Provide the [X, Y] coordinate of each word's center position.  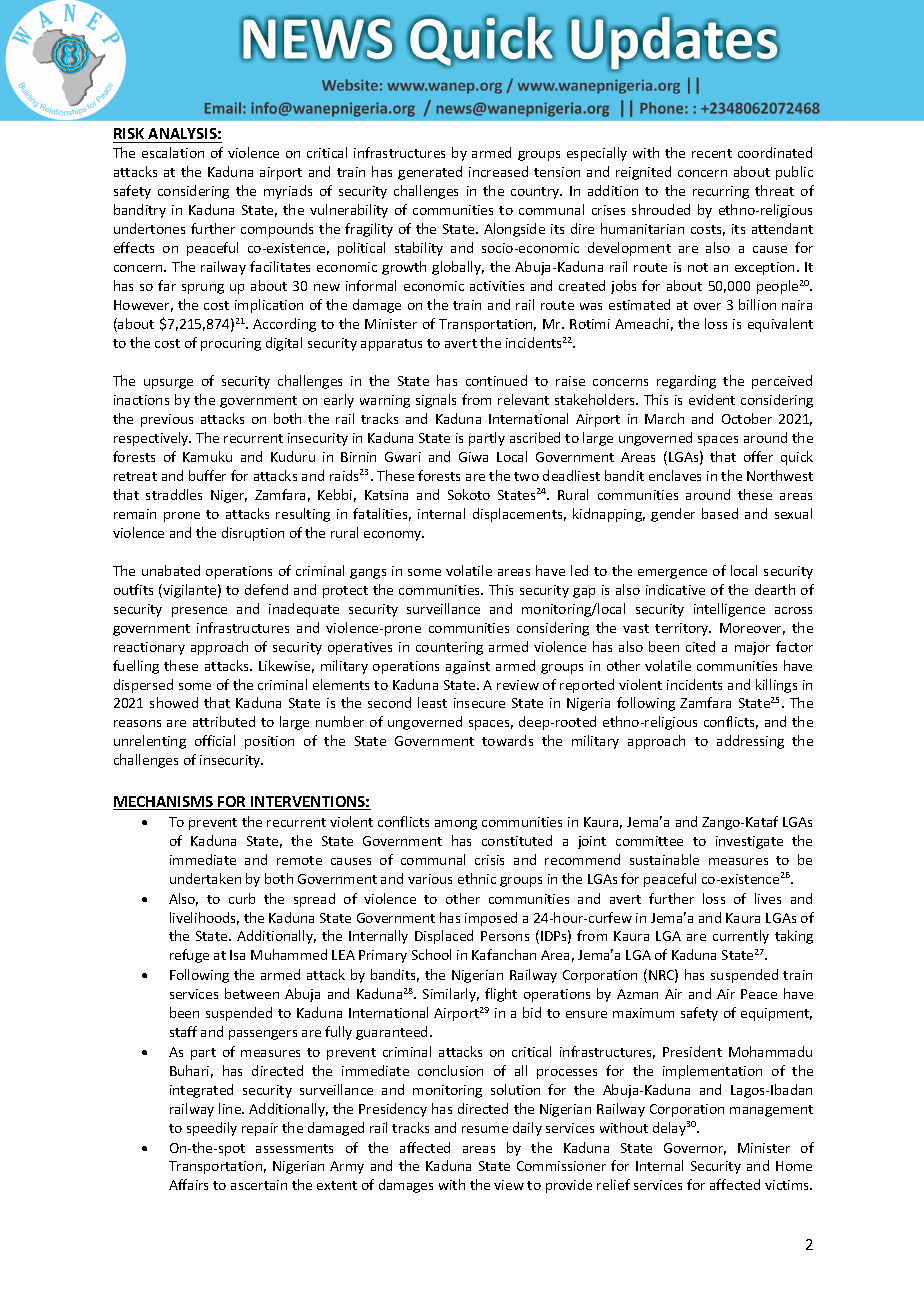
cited [700, 646]
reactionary [149, 648]
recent [712, 153]
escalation [173, 152]
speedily [212, 1129]
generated [430, 173]
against [468, 667]
